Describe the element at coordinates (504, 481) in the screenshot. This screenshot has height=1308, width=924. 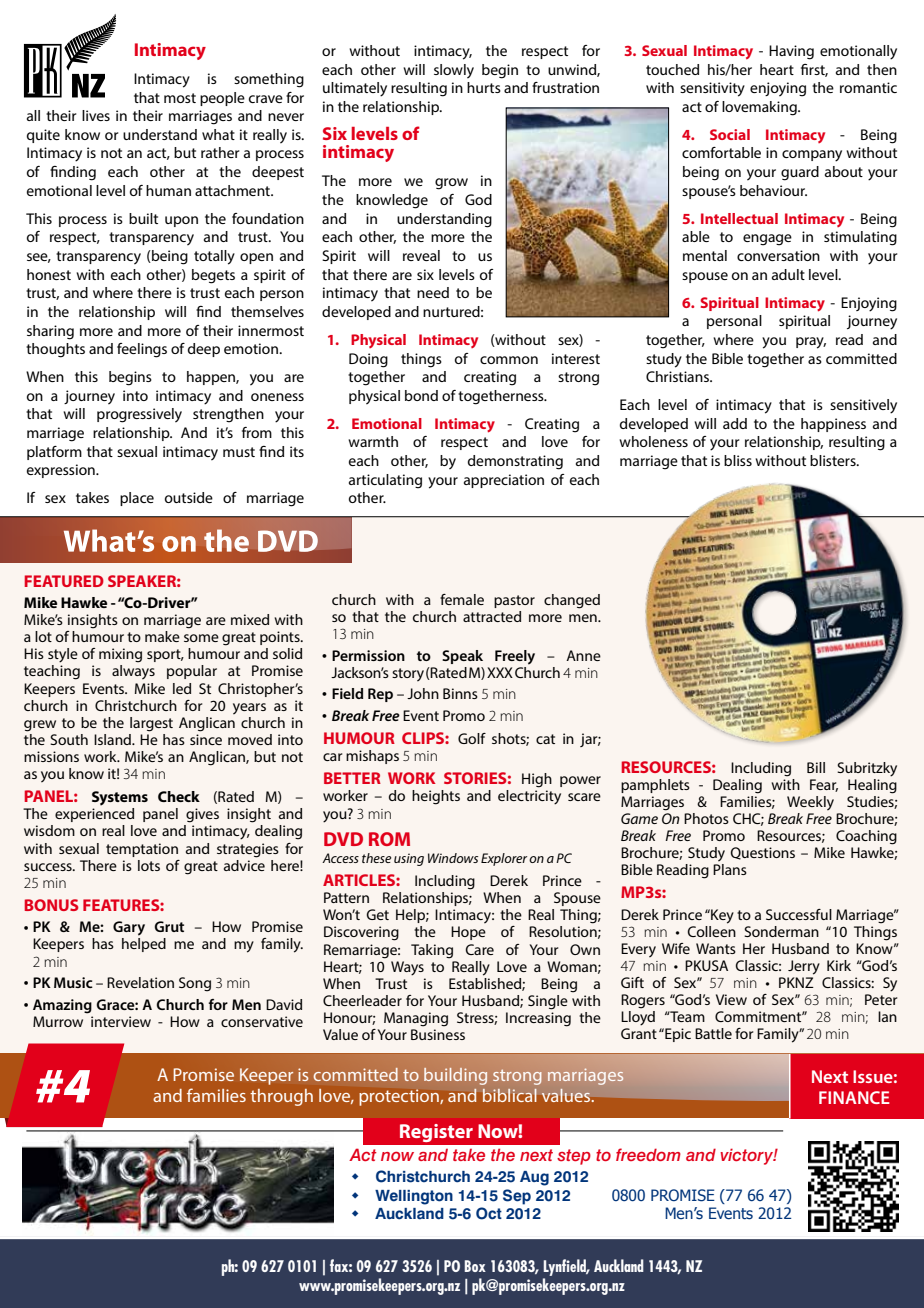
I see `appreciation` at that location.
